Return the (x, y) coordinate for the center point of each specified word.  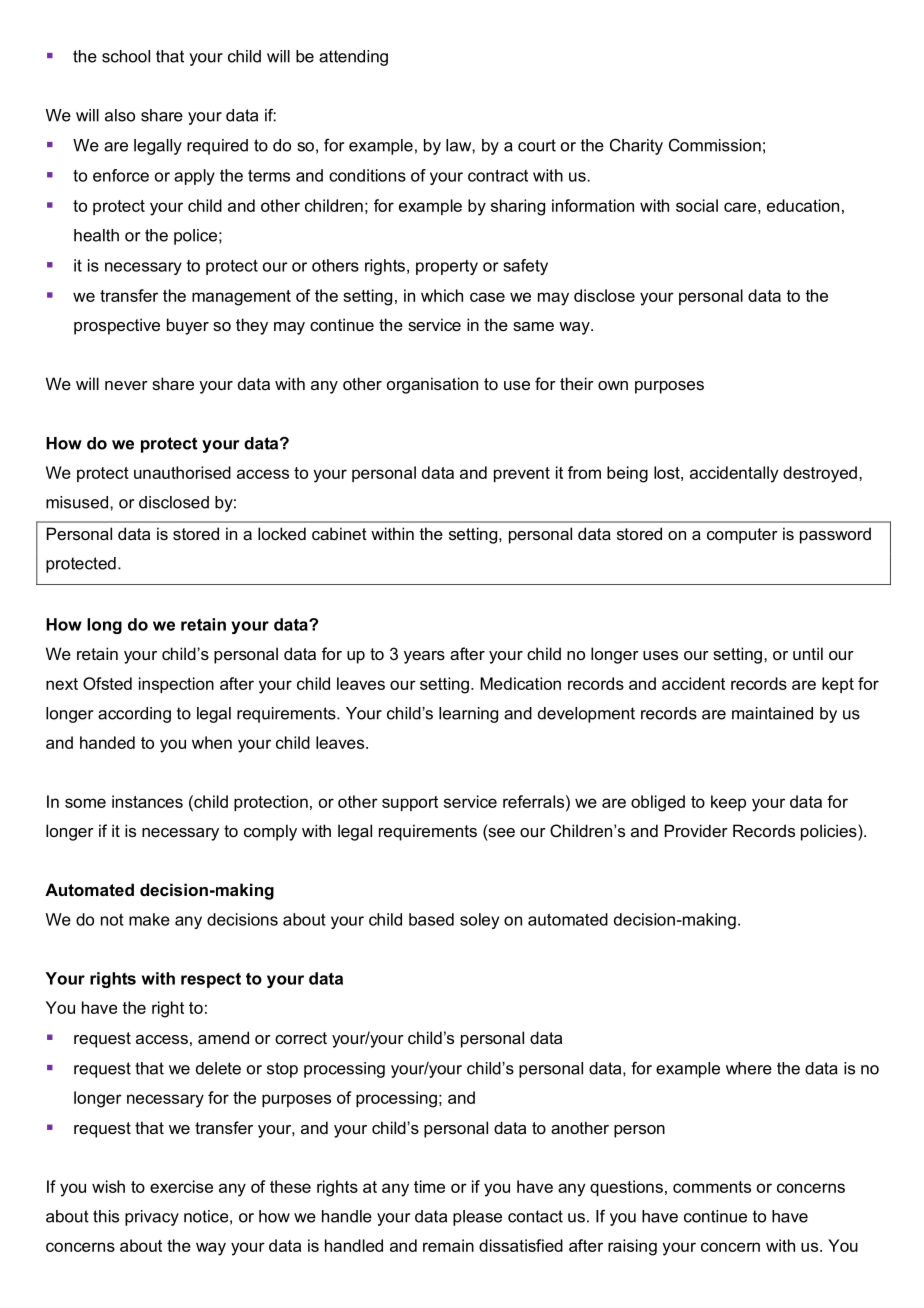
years (424, 657)
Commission (715, 145)
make (149, 919)
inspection (176, 685)
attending (353, 58)
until (808, 653)
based (431, 919)
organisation (432, 385)
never (126, 385)
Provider (696, 830)
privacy (152, 1218)
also (120, 115)
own (613, 385)
